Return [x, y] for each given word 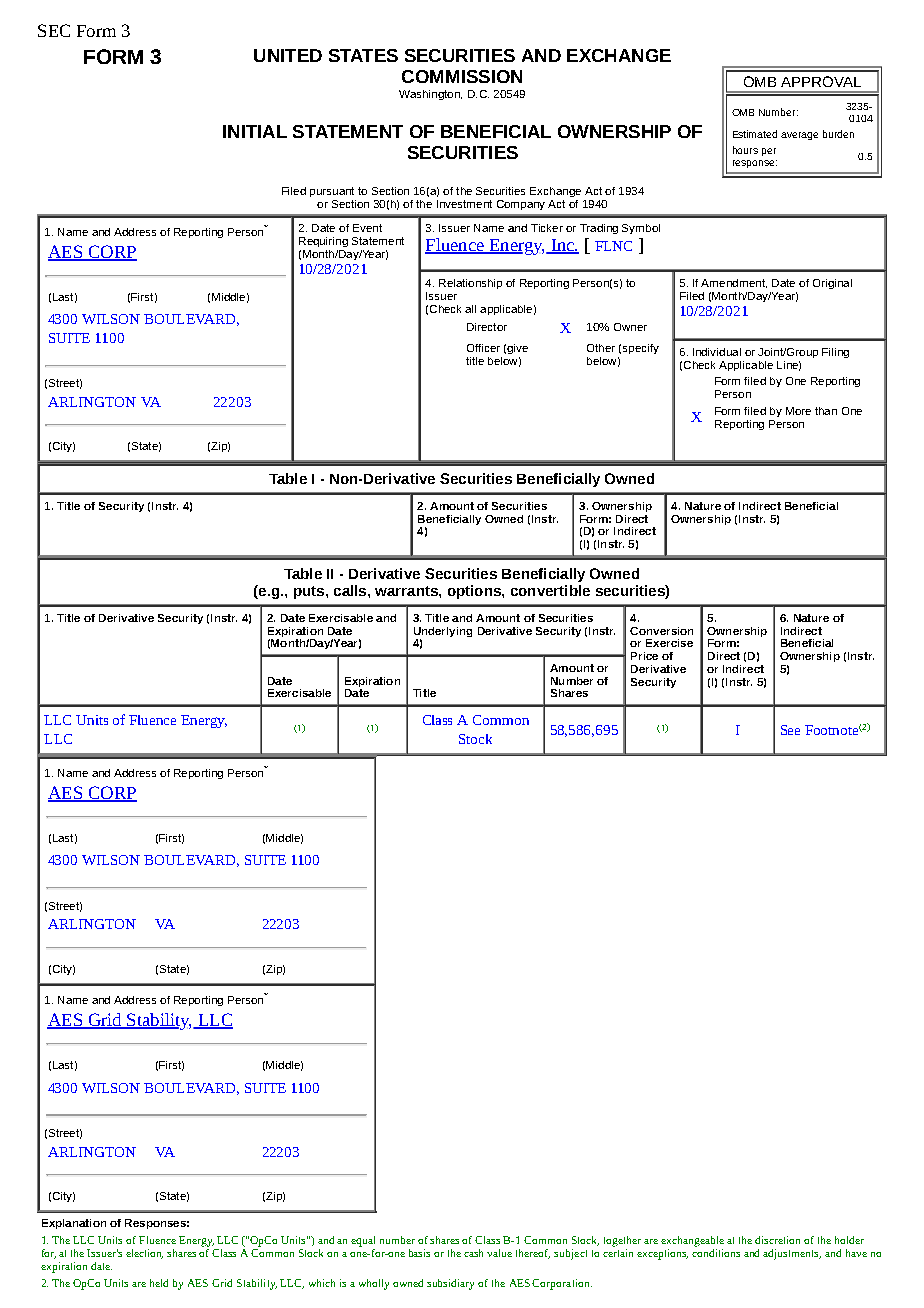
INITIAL [255, 131]
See [790, 730]
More [798, 411]
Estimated [755, 134]
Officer [483, 348]
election [144, 1254]
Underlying [443, 632]
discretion [777, 1240]
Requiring [323, 242]
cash [473, 1253]
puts [310, 592]
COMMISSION [462, 76]
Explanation [74, 1224]
